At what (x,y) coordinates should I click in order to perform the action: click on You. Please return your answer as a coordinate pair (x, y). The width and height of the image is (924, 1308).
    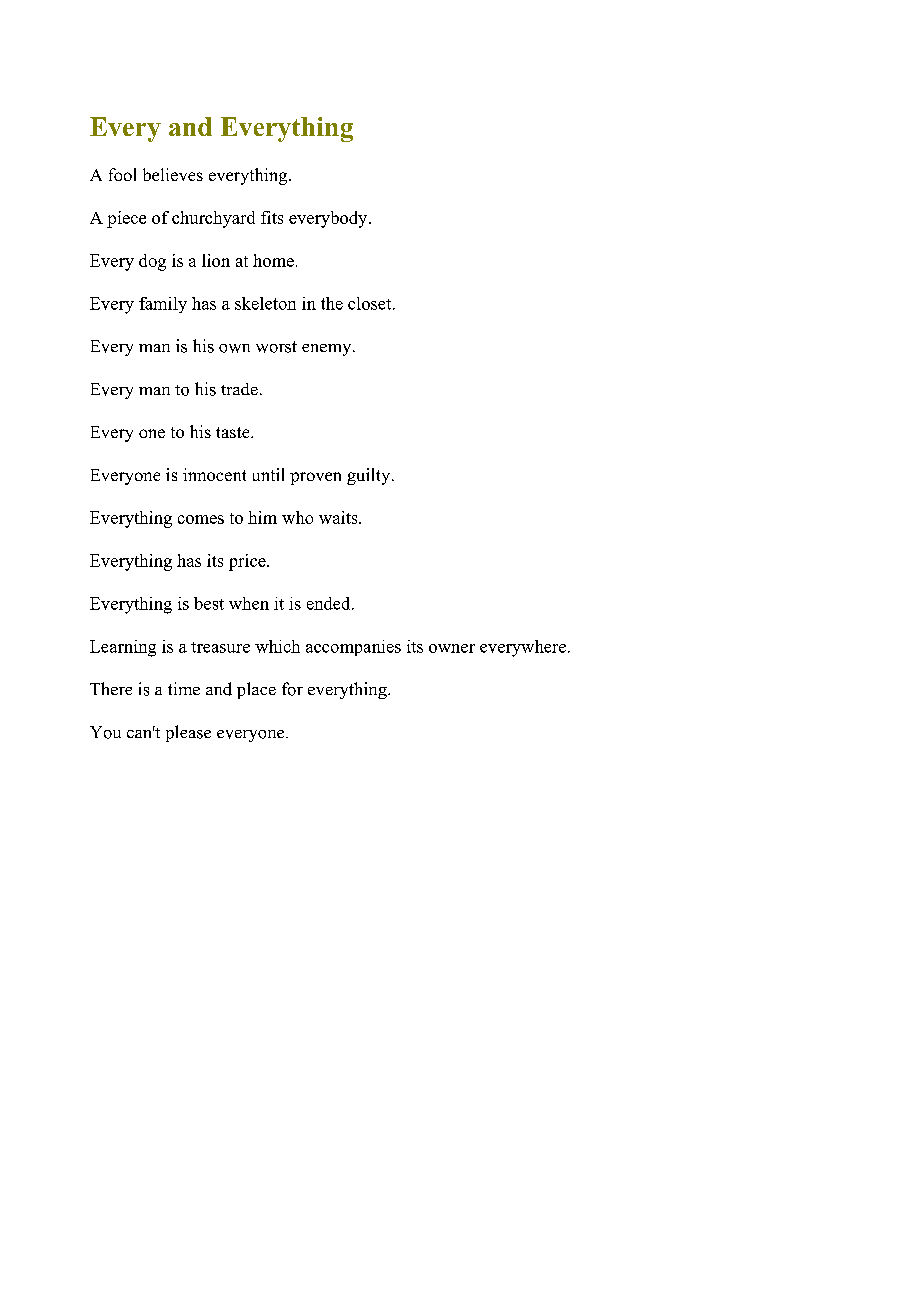
    Looking at the image, I should click on (105, 732).
